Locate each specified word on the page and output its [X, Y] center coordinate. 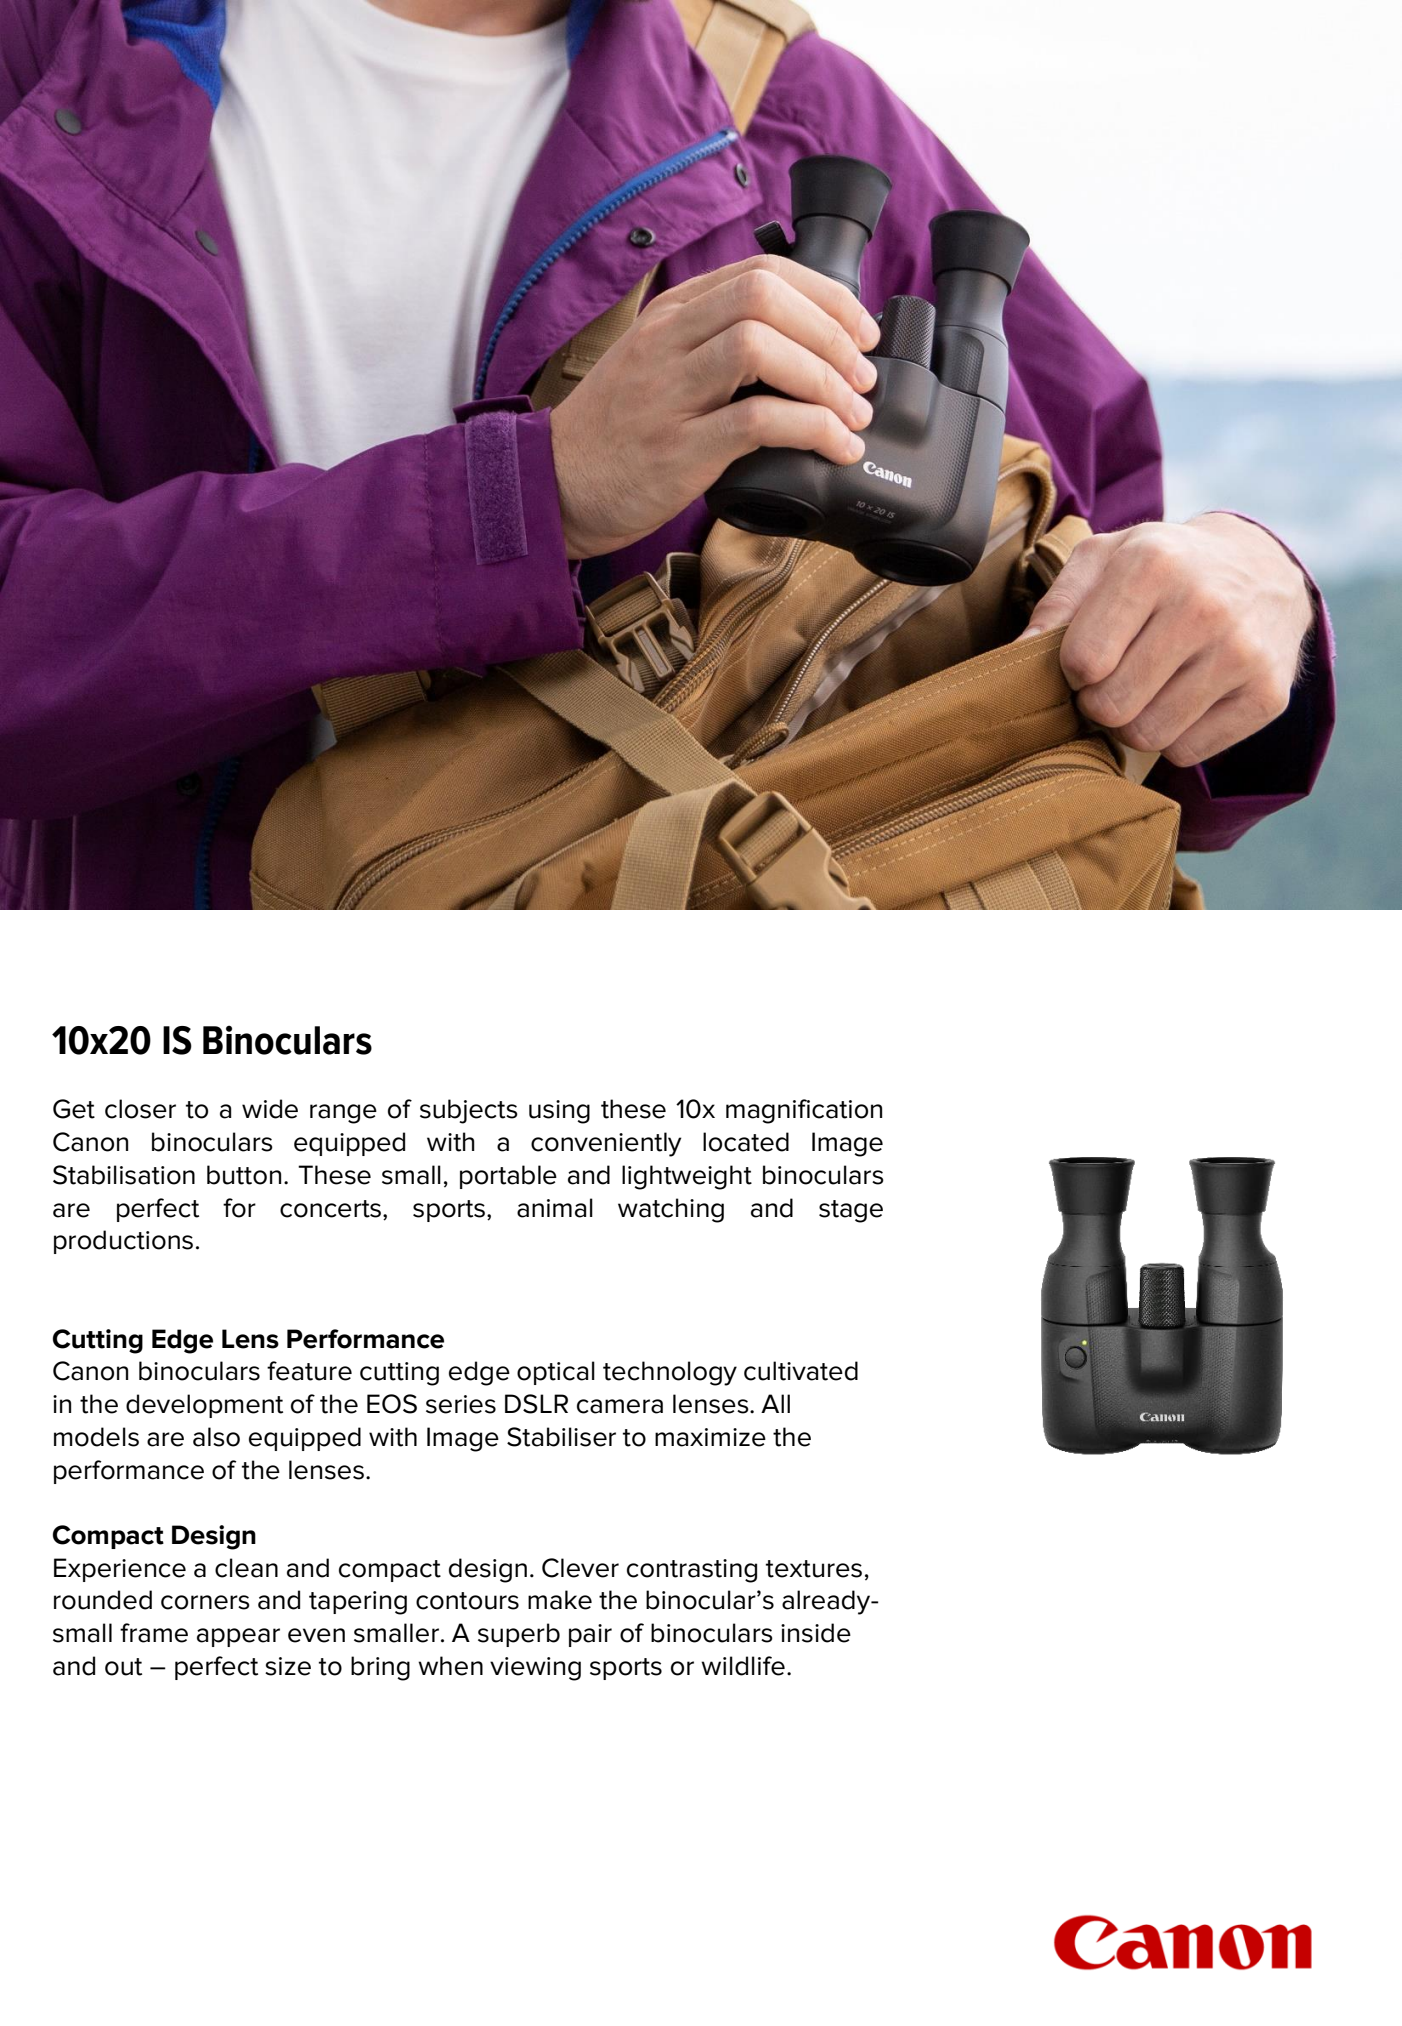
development [204, 1406]
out [123, 1667]
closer [140, 1109]
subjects [469, 1111]
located [746, 1142]
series [461, 1404]
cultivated [801, 1371]
